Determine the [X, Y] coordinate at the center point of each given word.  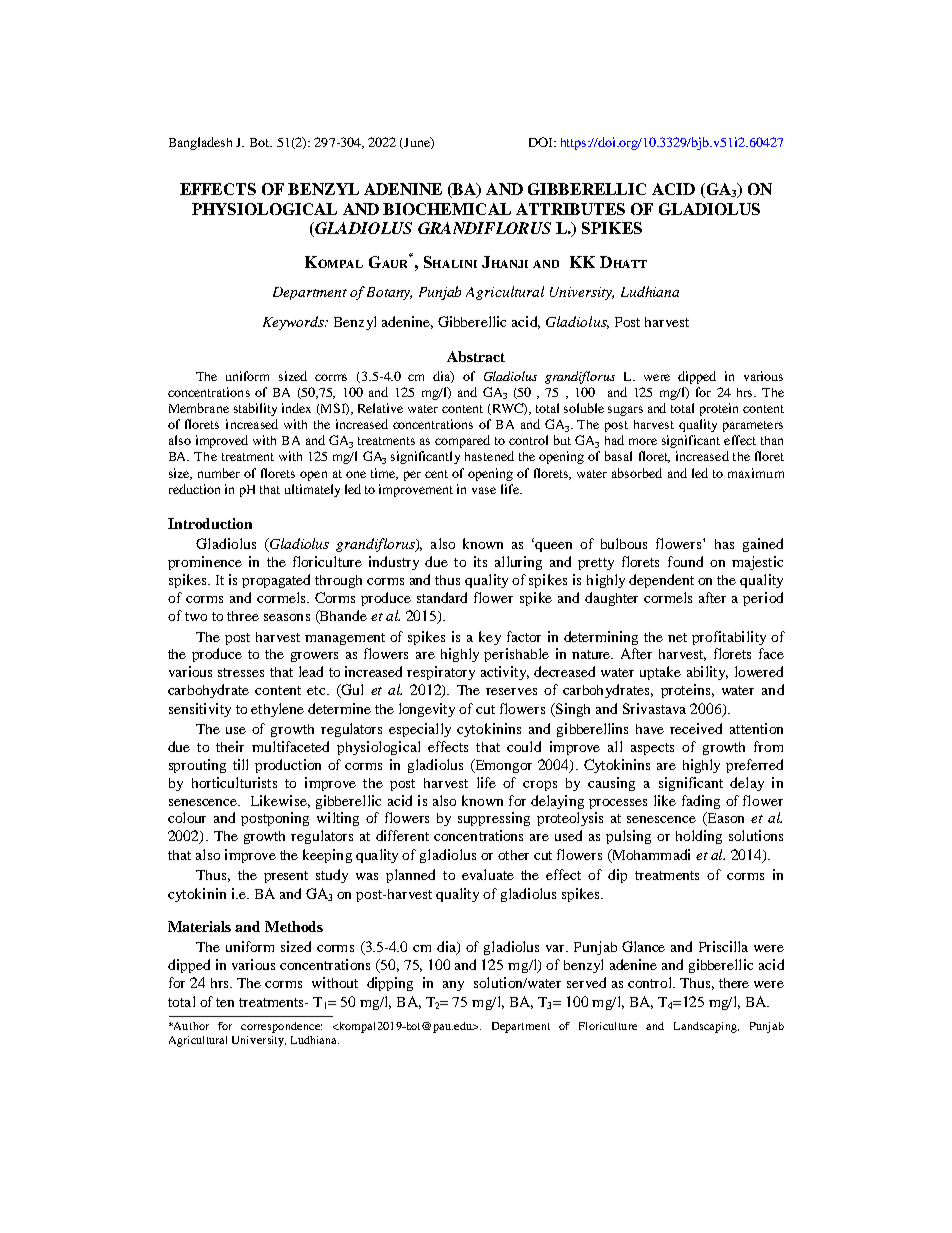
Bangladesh [200, 143]
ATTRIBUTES [570, 209]
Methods [294, 926]
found [685, 561]
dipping [390, 984]
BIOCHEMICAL [447, 209]
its [480, 561]
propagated [276, 581]
